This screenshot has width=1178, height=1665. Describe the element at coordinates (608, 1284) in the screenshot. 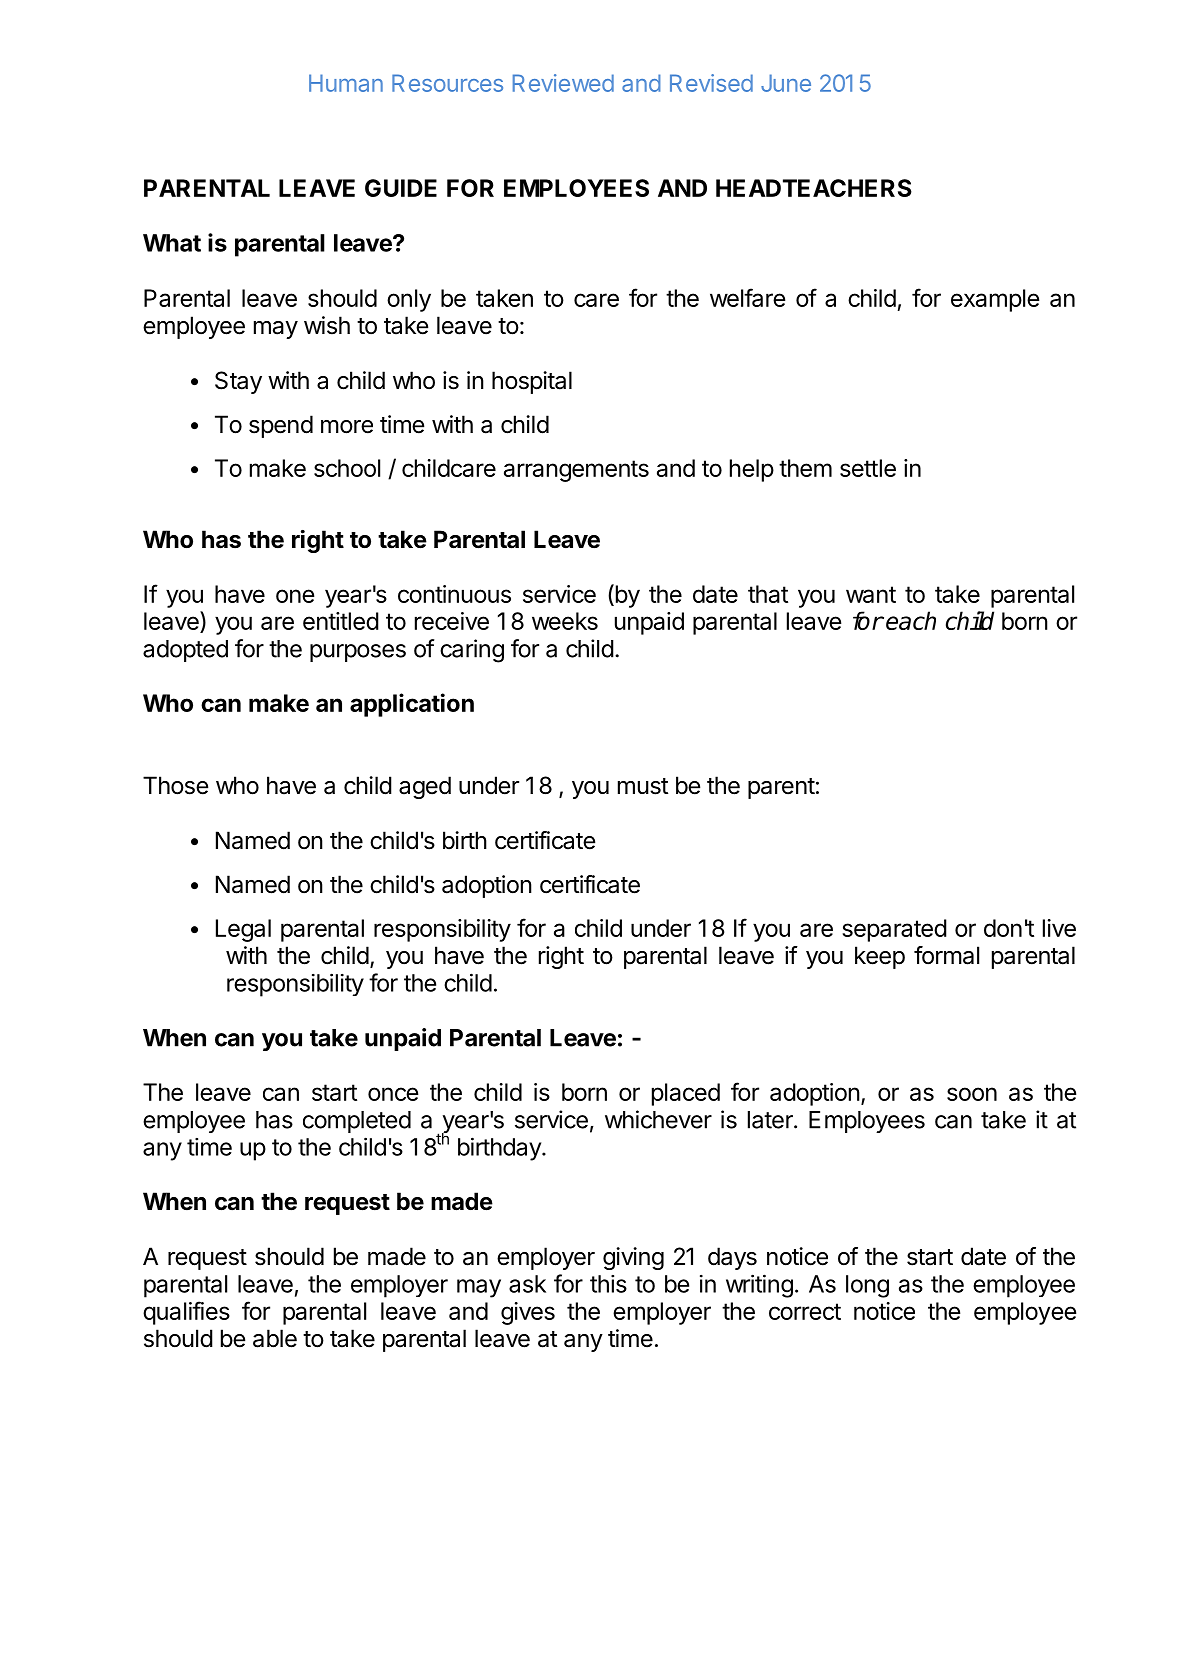

I see `this` at that location.
